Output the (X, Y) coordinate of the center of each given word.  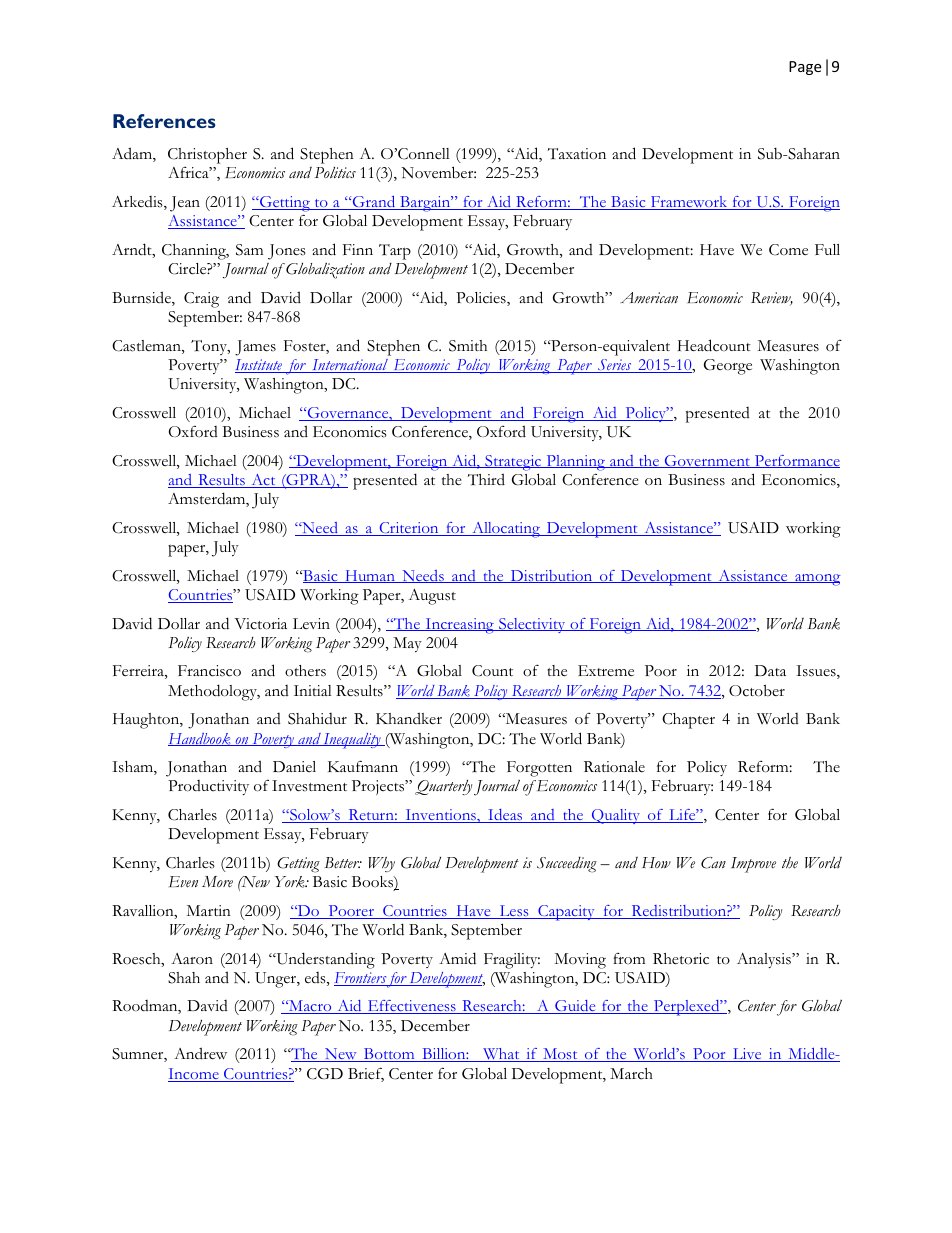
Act (263, 481)
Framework (689, 203)
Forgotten (539, 769)
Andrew (200, 1053)
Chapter (688, 721)
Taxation (577, 154)
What (501, 1055)
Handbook (200, 739)
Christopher (207, 156)
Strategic (513, 463)
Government (707, 461)
